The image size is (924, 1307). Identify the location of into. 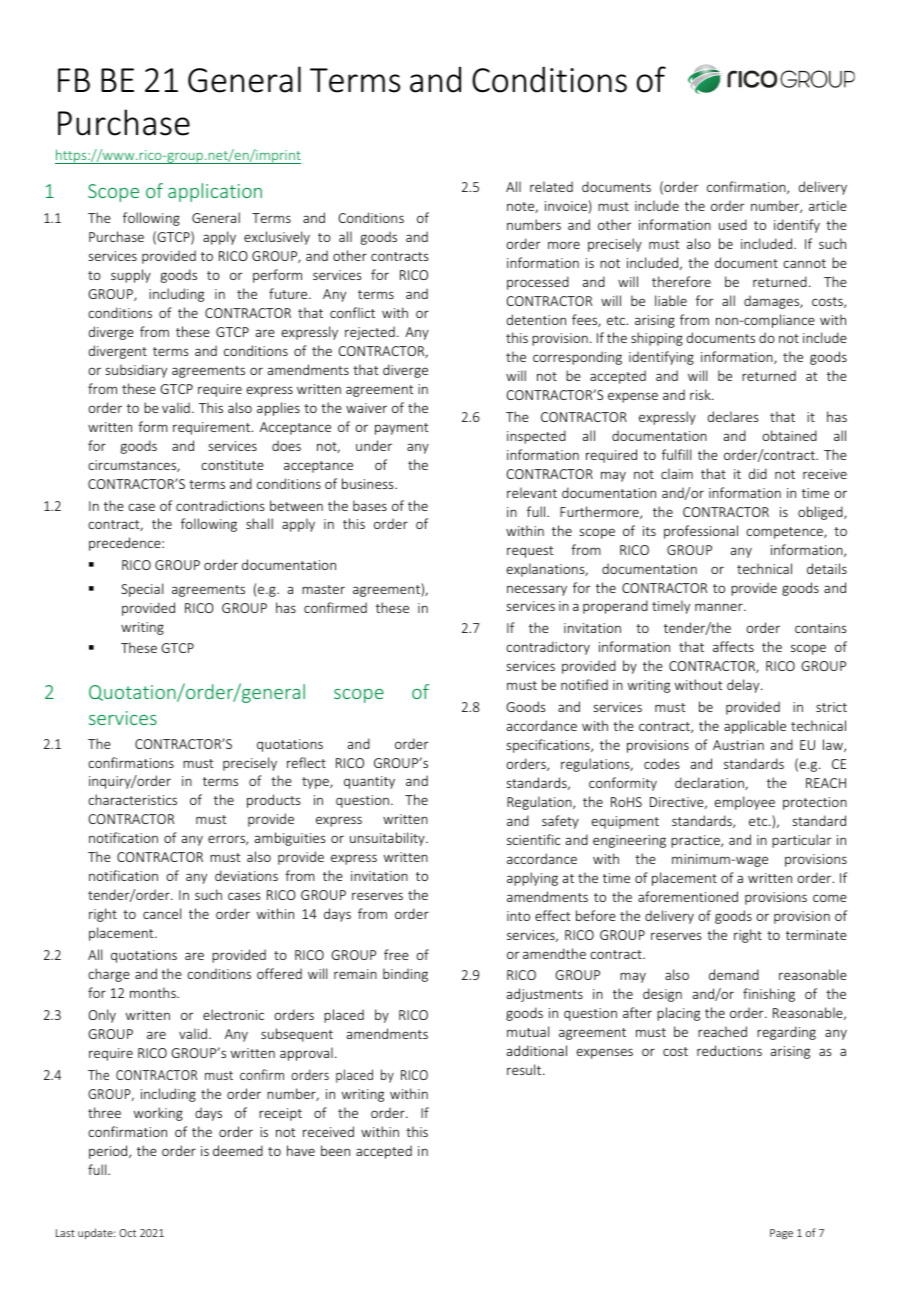
(518, 916).
